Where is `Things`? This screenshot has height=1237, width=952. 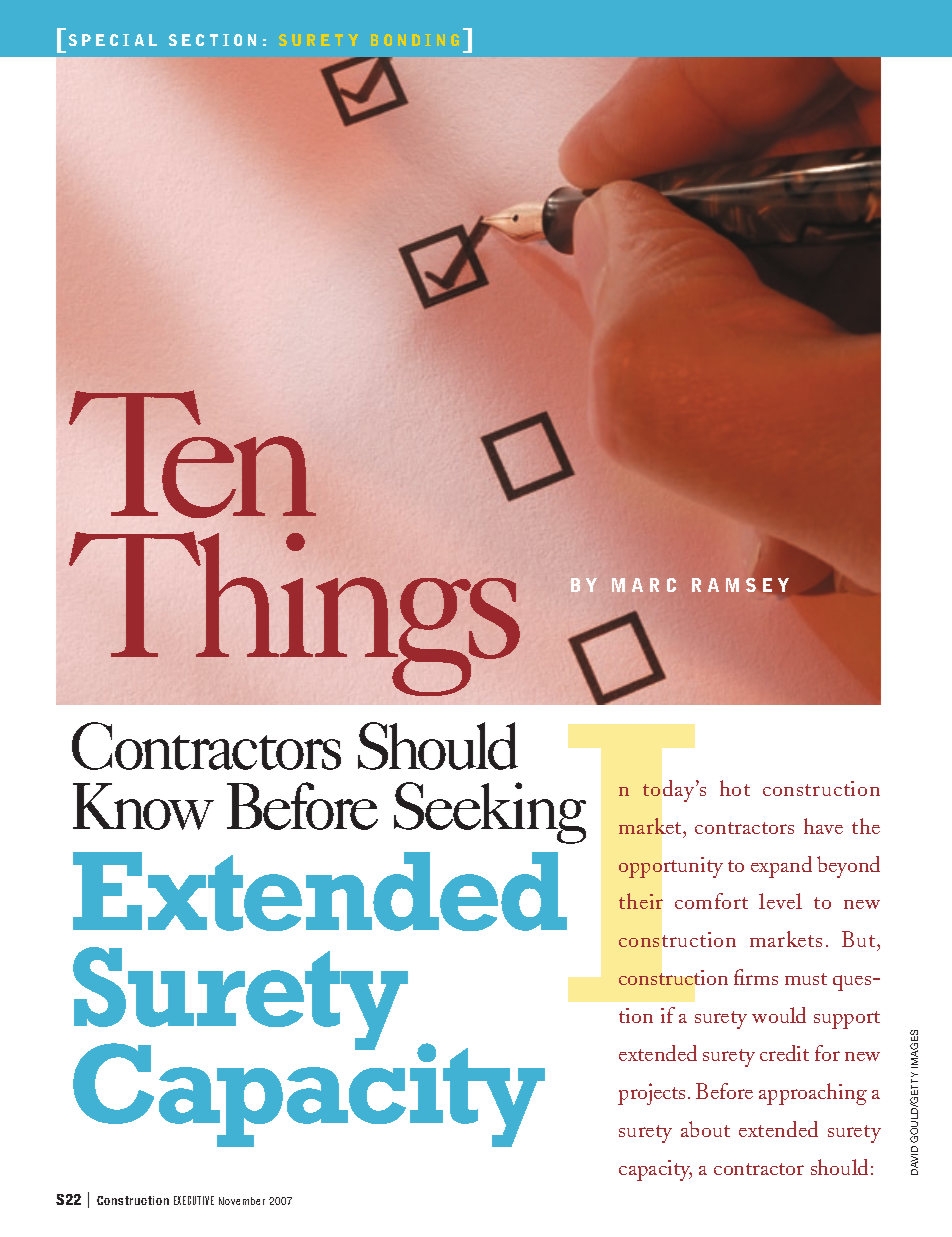
Things is located at coordinates (294, 613).
